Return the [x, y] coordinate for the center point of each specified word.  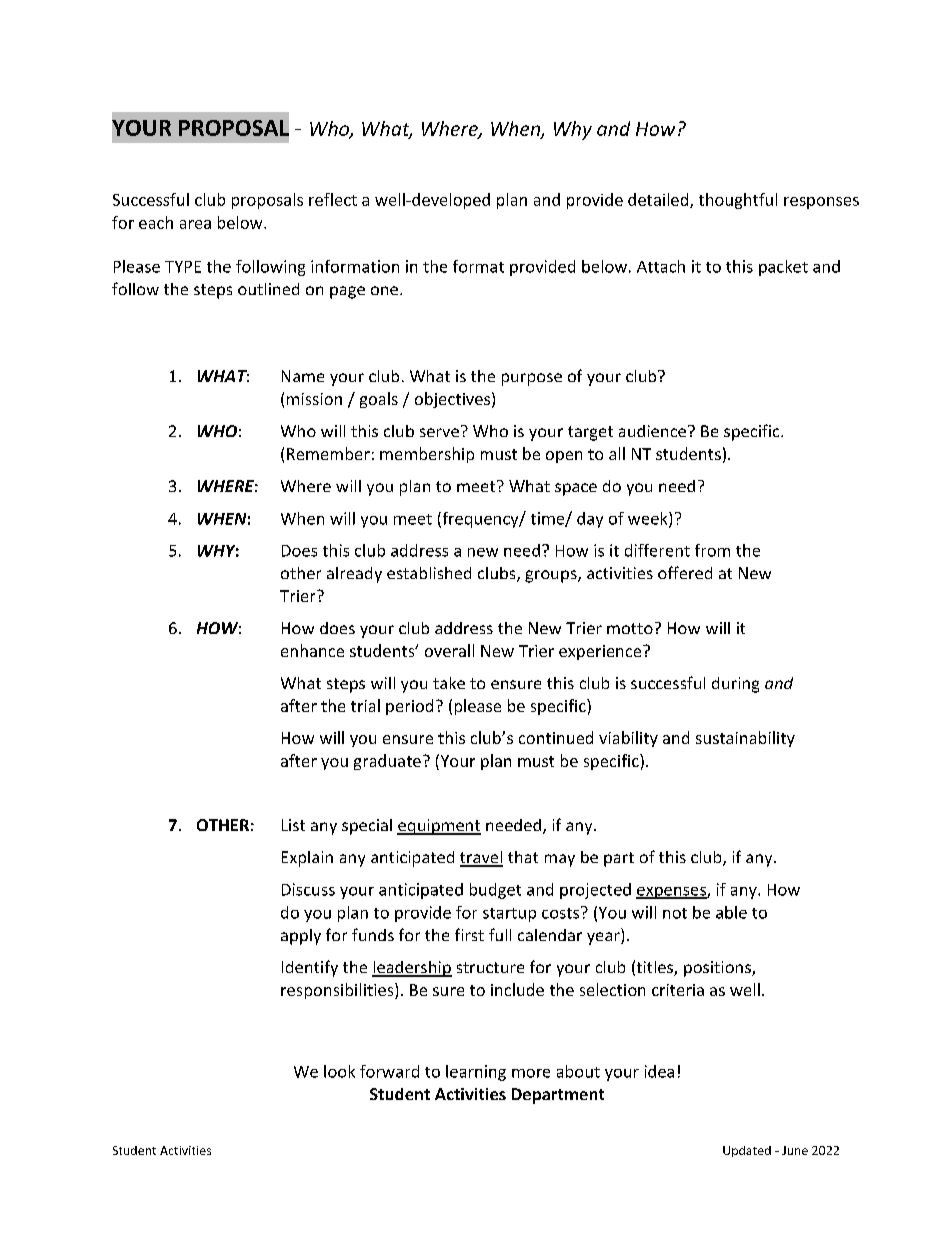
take [449, 683]
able [731, 912]
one [384, 290]
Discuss [308, 889]
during [735, 685]
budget [495, 891]
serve [439, 432]
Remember [328, 453]
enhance [312, 650]
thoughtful [738, 201]
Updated [747, 1151]
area [195, 224]
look [339, 1071]
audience [652, 431]
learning [476, 1073]
